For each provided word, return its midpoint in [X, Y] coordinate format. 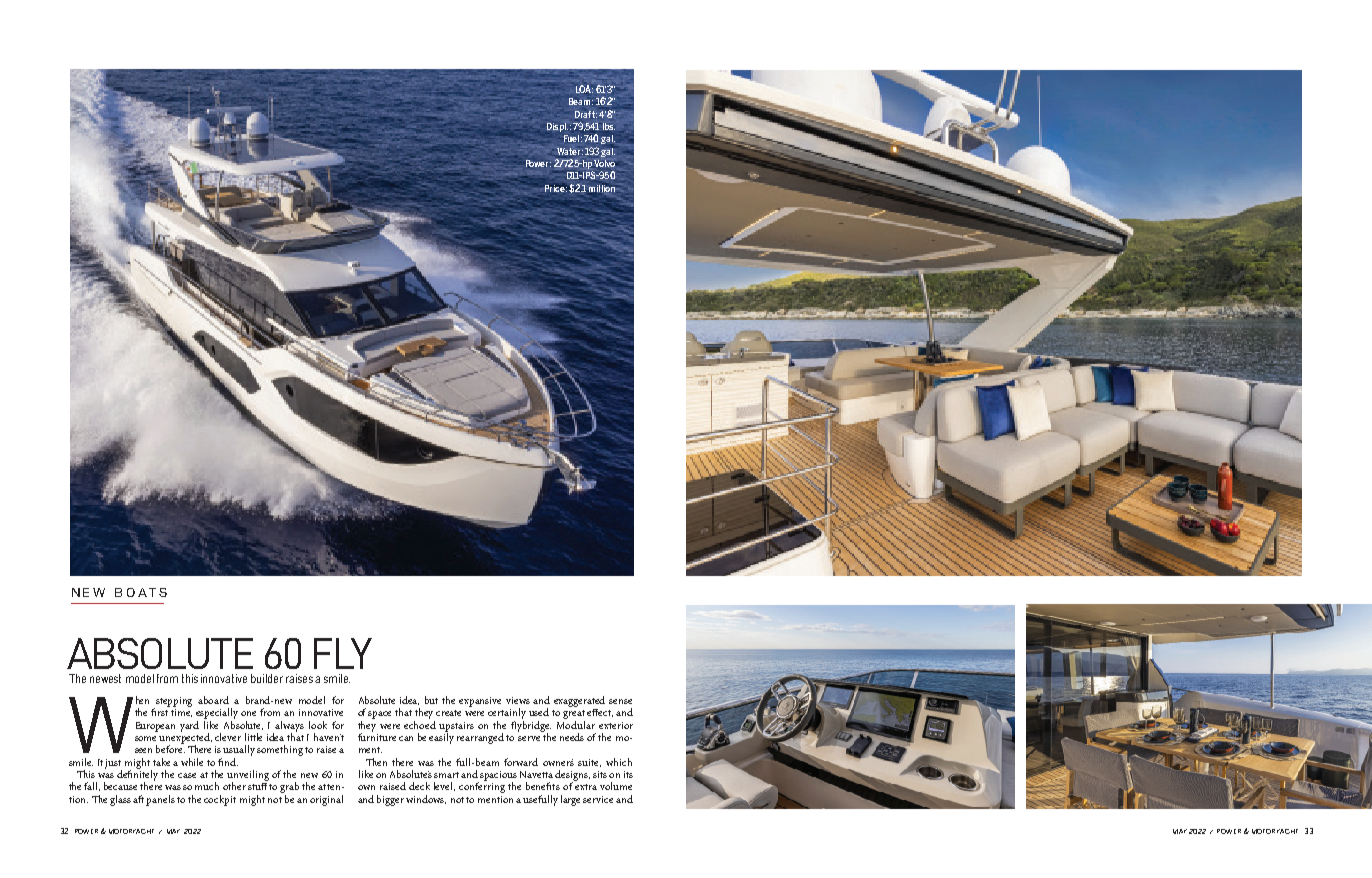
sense [620, 701]
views [518, 700]
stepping [174, 702]
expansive [480, 702]
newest [105, 678]
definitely [137, 775]
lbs [609, 126]
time [181, 713]
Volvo [605, 163]
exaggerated [579, 701]
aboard [213, 700]
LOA [584, 89]
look [318, 725]
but [431, 700]
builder [267, 678]
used [539, 712]
